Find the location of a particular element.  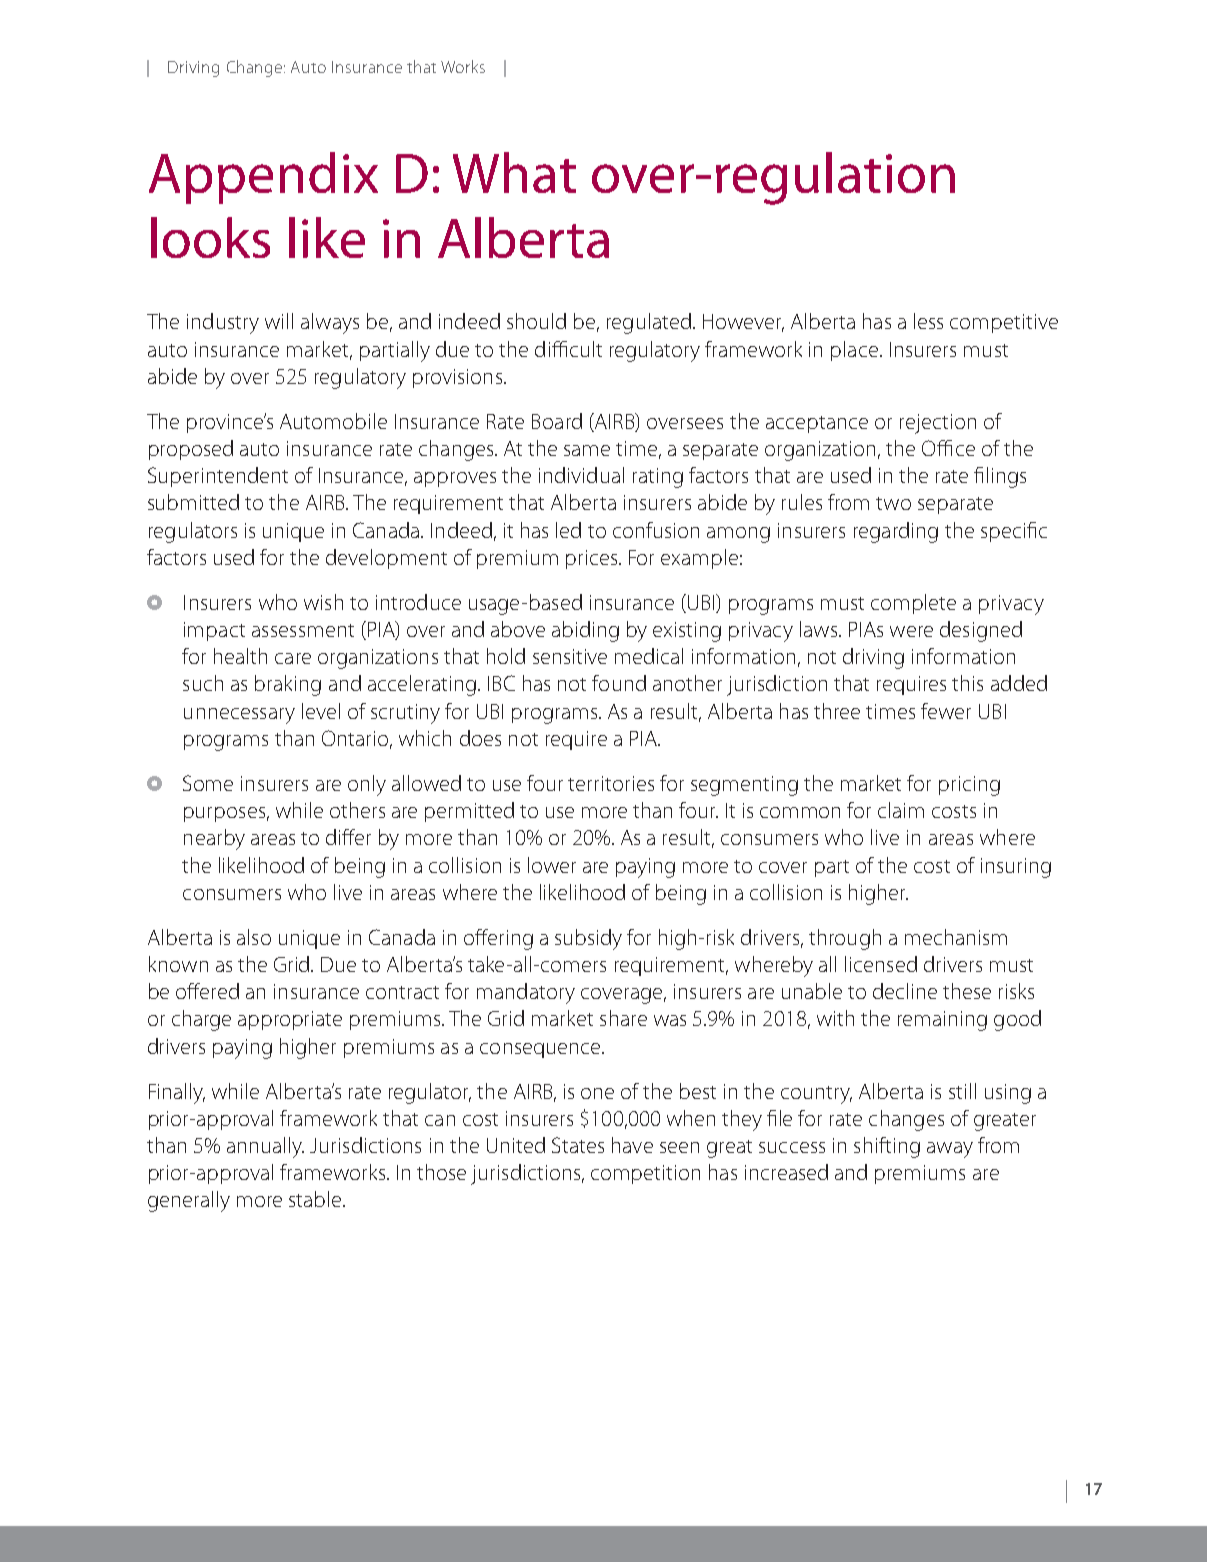

braking is located at coordinates (288, 685).
